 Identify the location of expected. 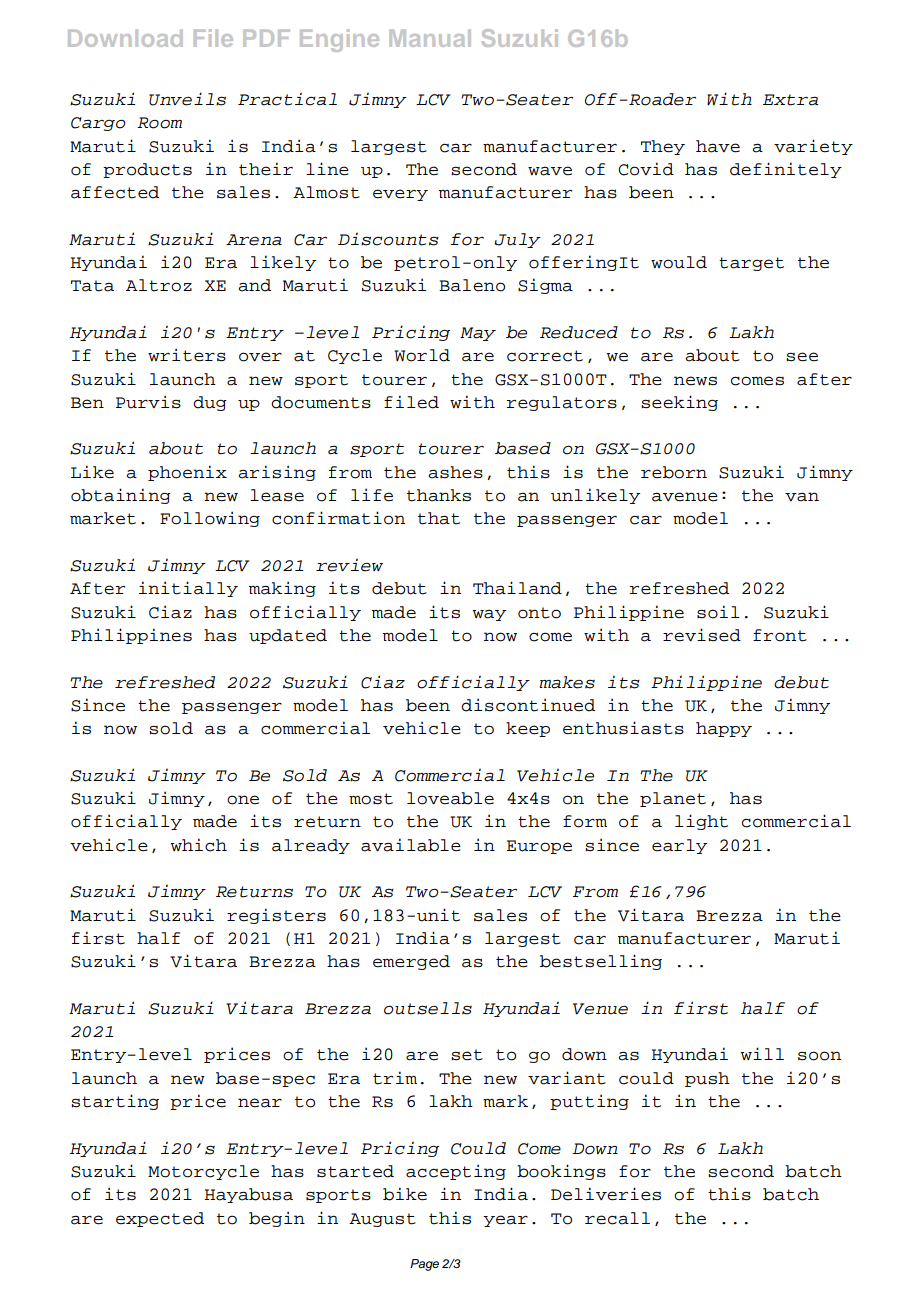
(160, 1219).
